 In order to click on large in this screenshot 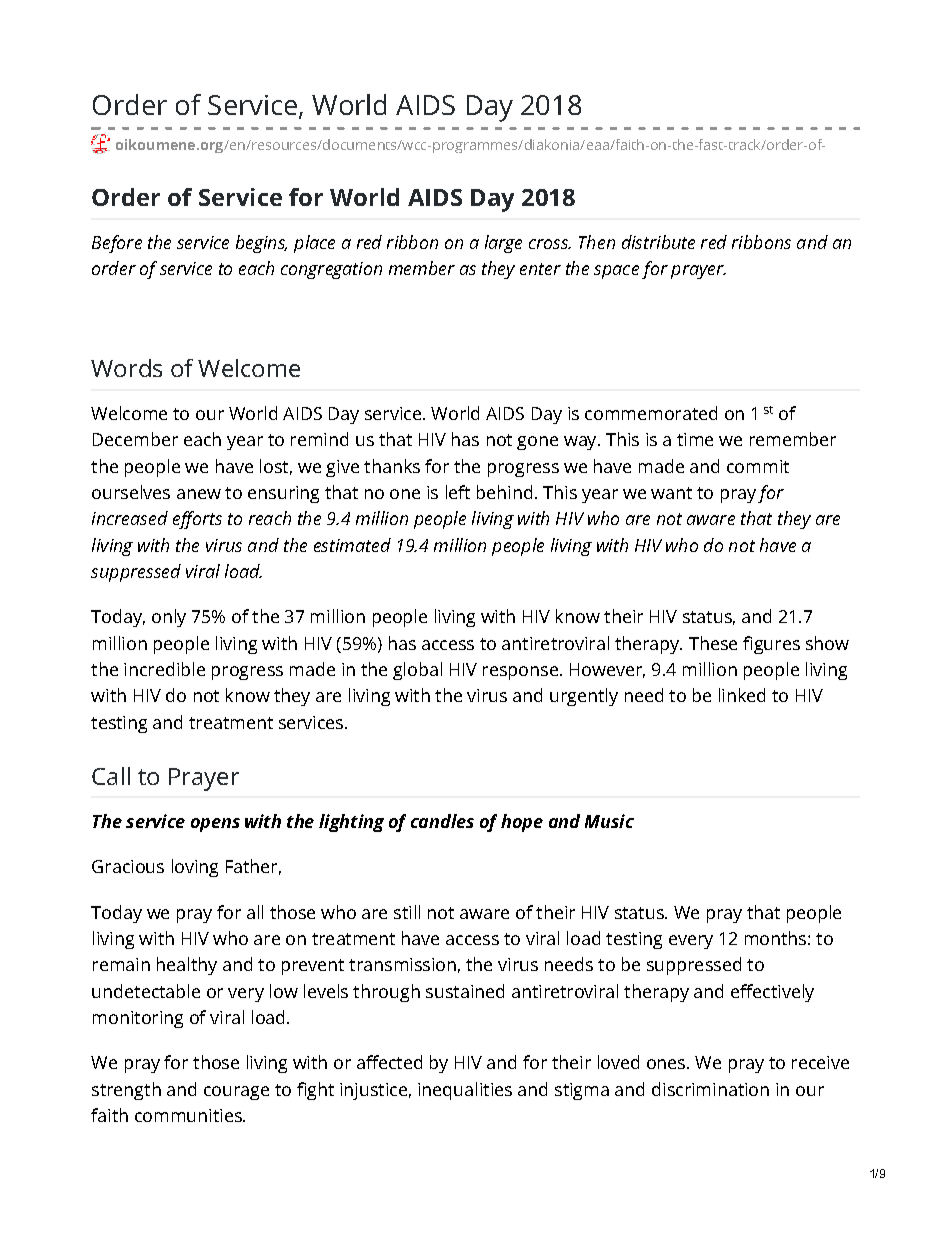, I will do `click(503, 244)`.
